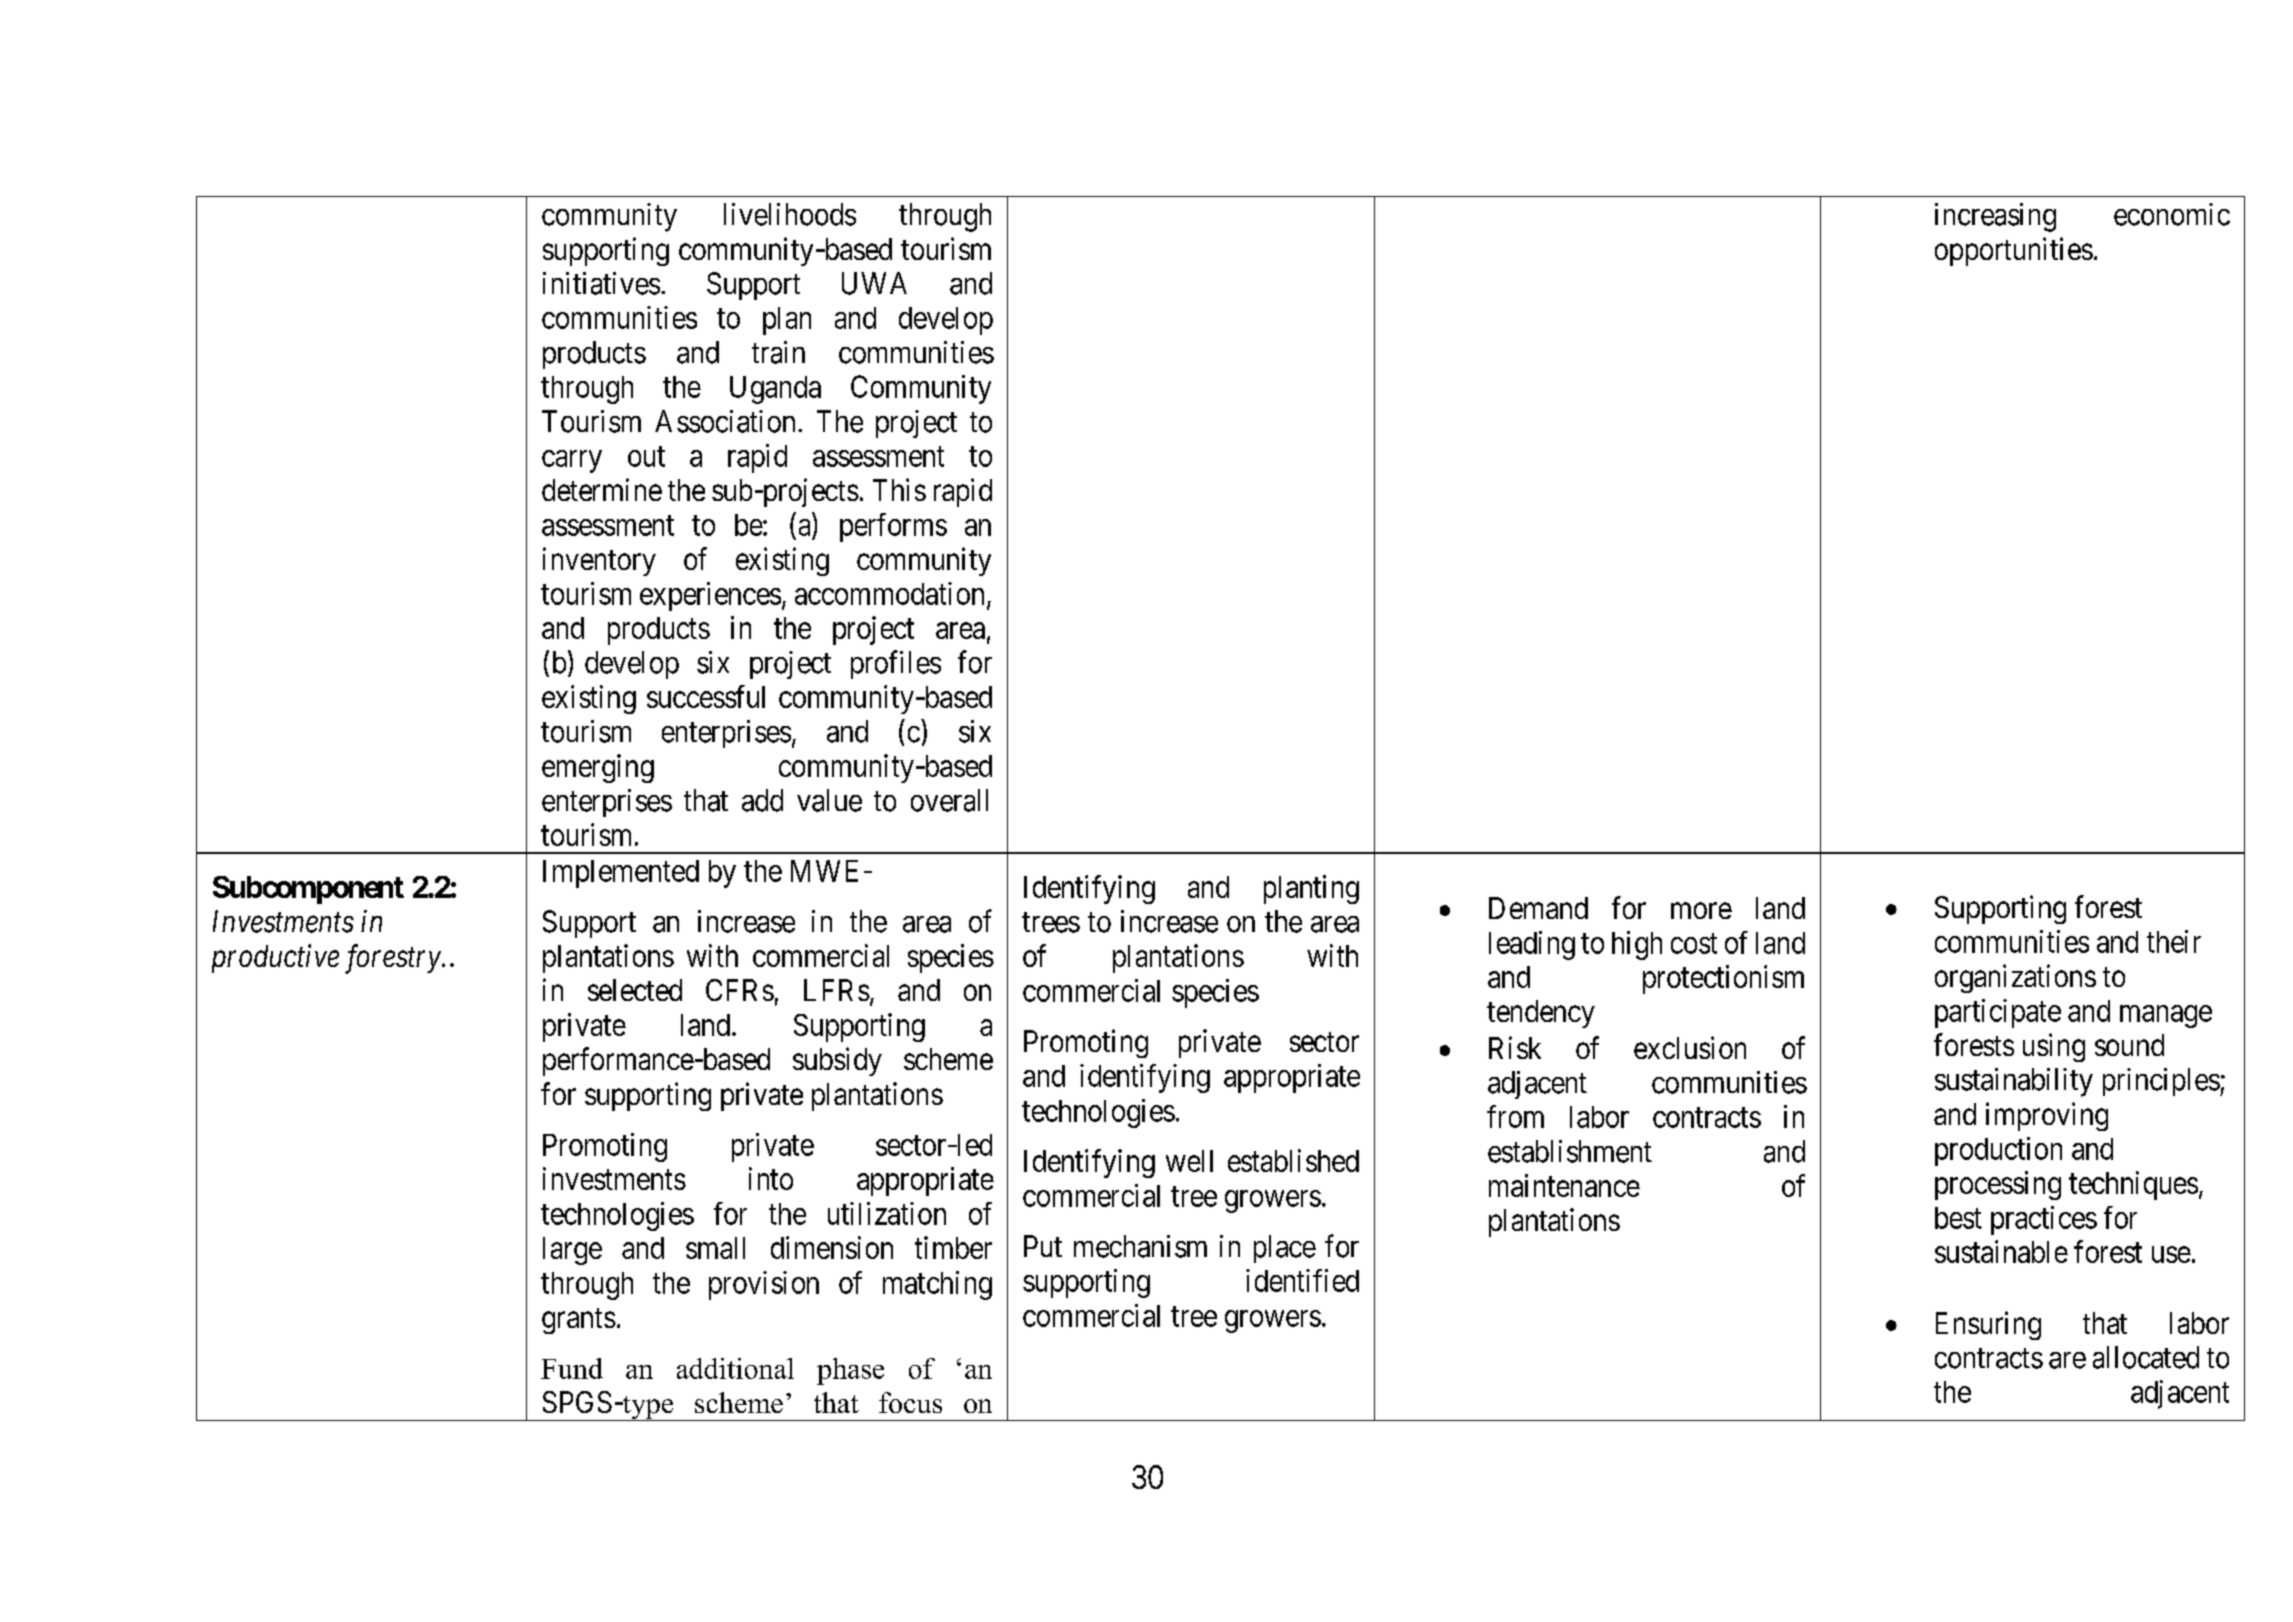 This page has width=2293, height=1622. What do you see at coordinates (572, 1368) in the page?
I see `Fund` at bounding box center [572, 1368].
